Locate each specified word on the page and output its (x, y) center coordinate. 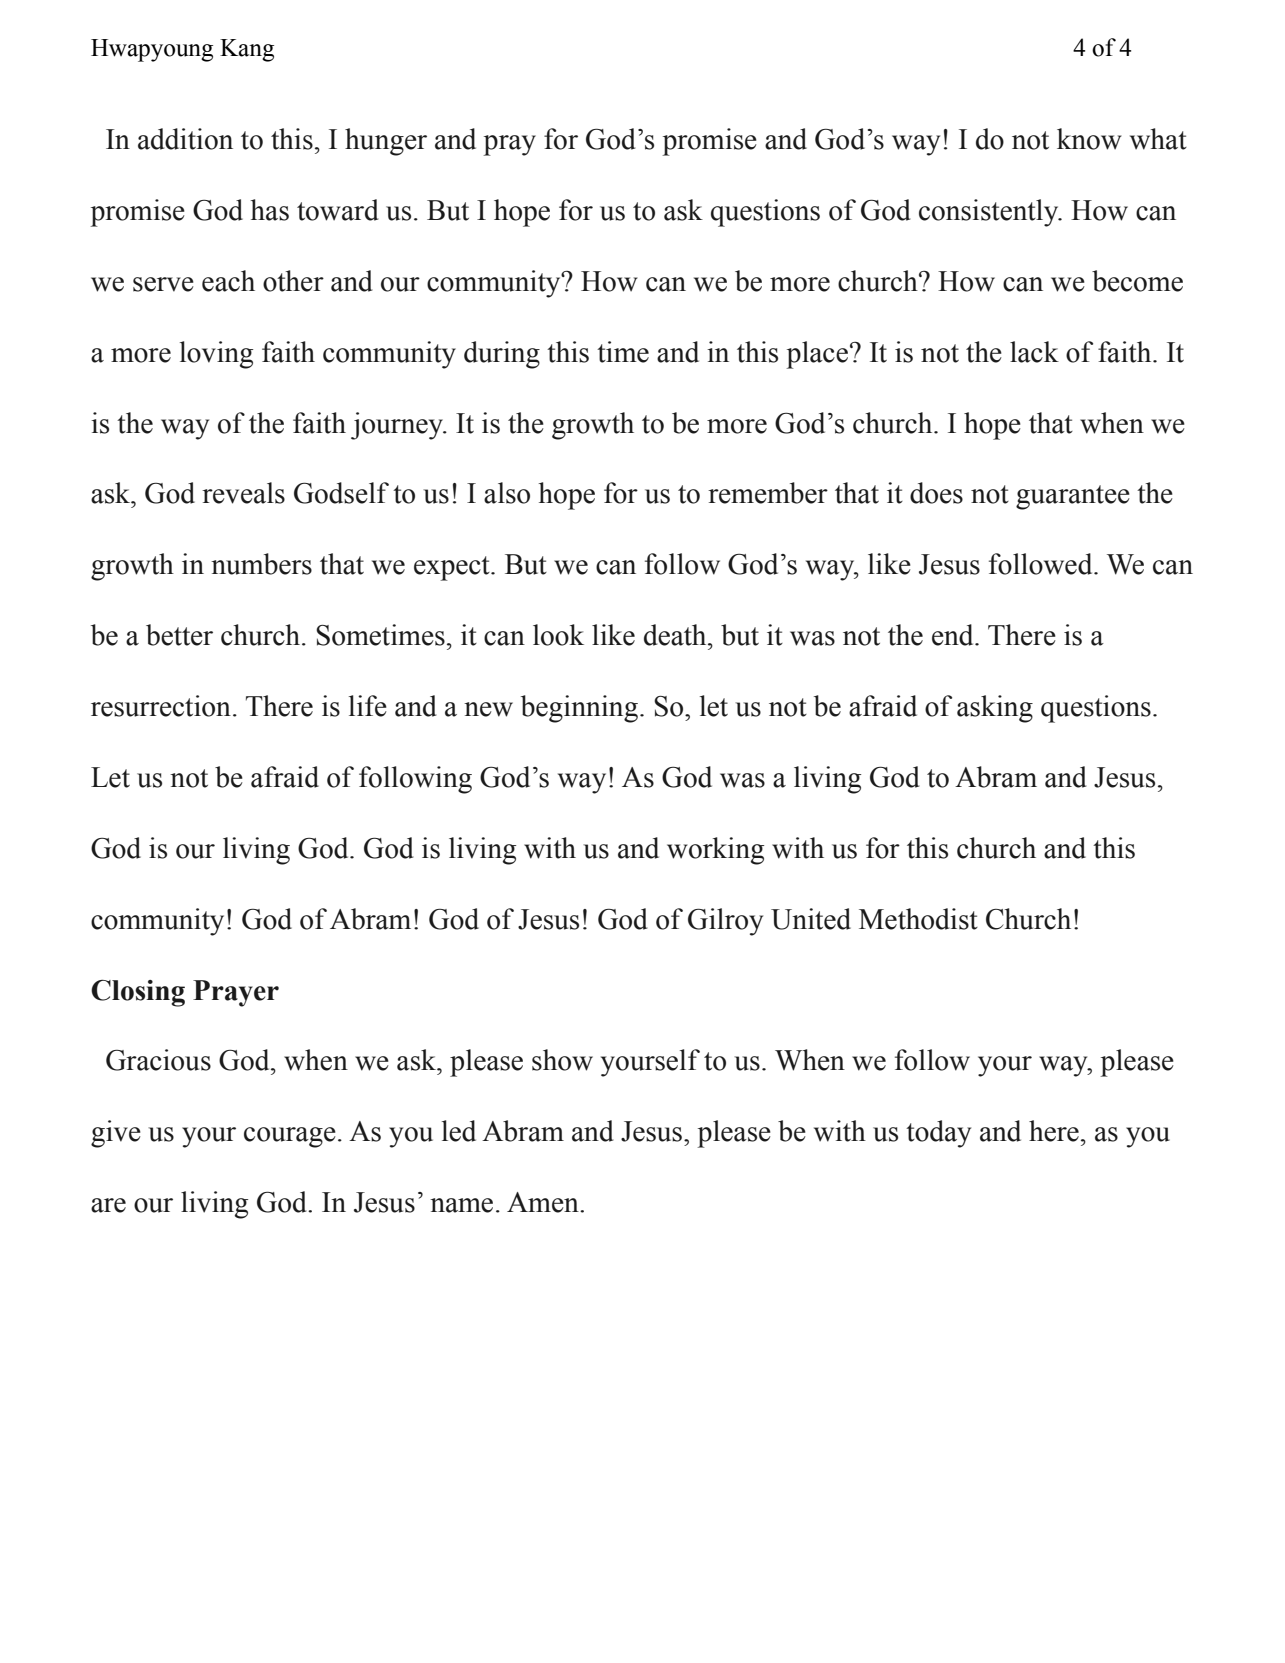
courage (290, 1137)
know (1089, 139)
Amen (544, 1202)
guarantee (1073, 497)
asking (995, 709)
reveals (243, 493)
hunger (386, 142)
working (715, 851)
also (507, 493)
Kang (247, 50)
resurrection (161, 706)
